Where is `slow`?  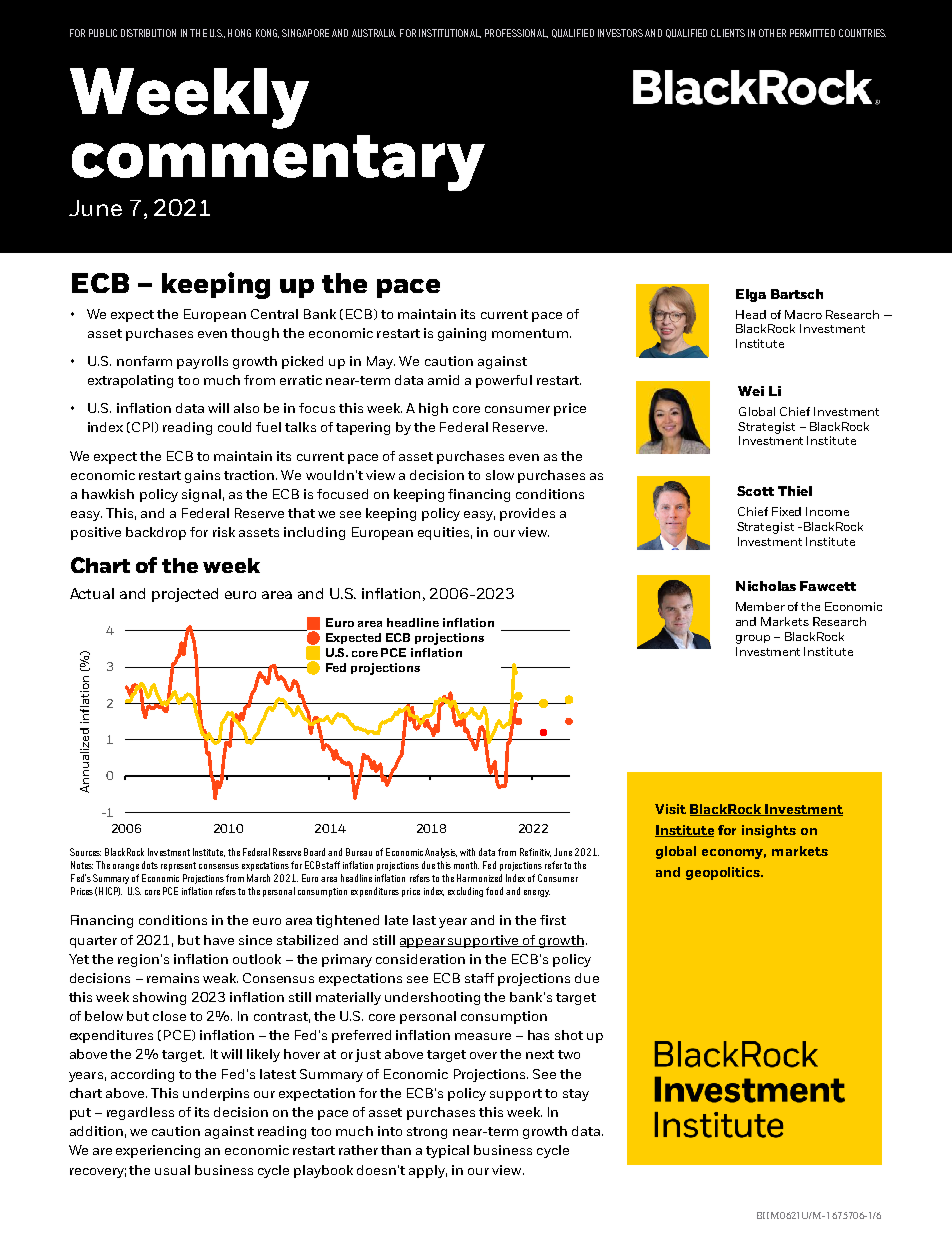 slow is located at coordinates (500, 475).
